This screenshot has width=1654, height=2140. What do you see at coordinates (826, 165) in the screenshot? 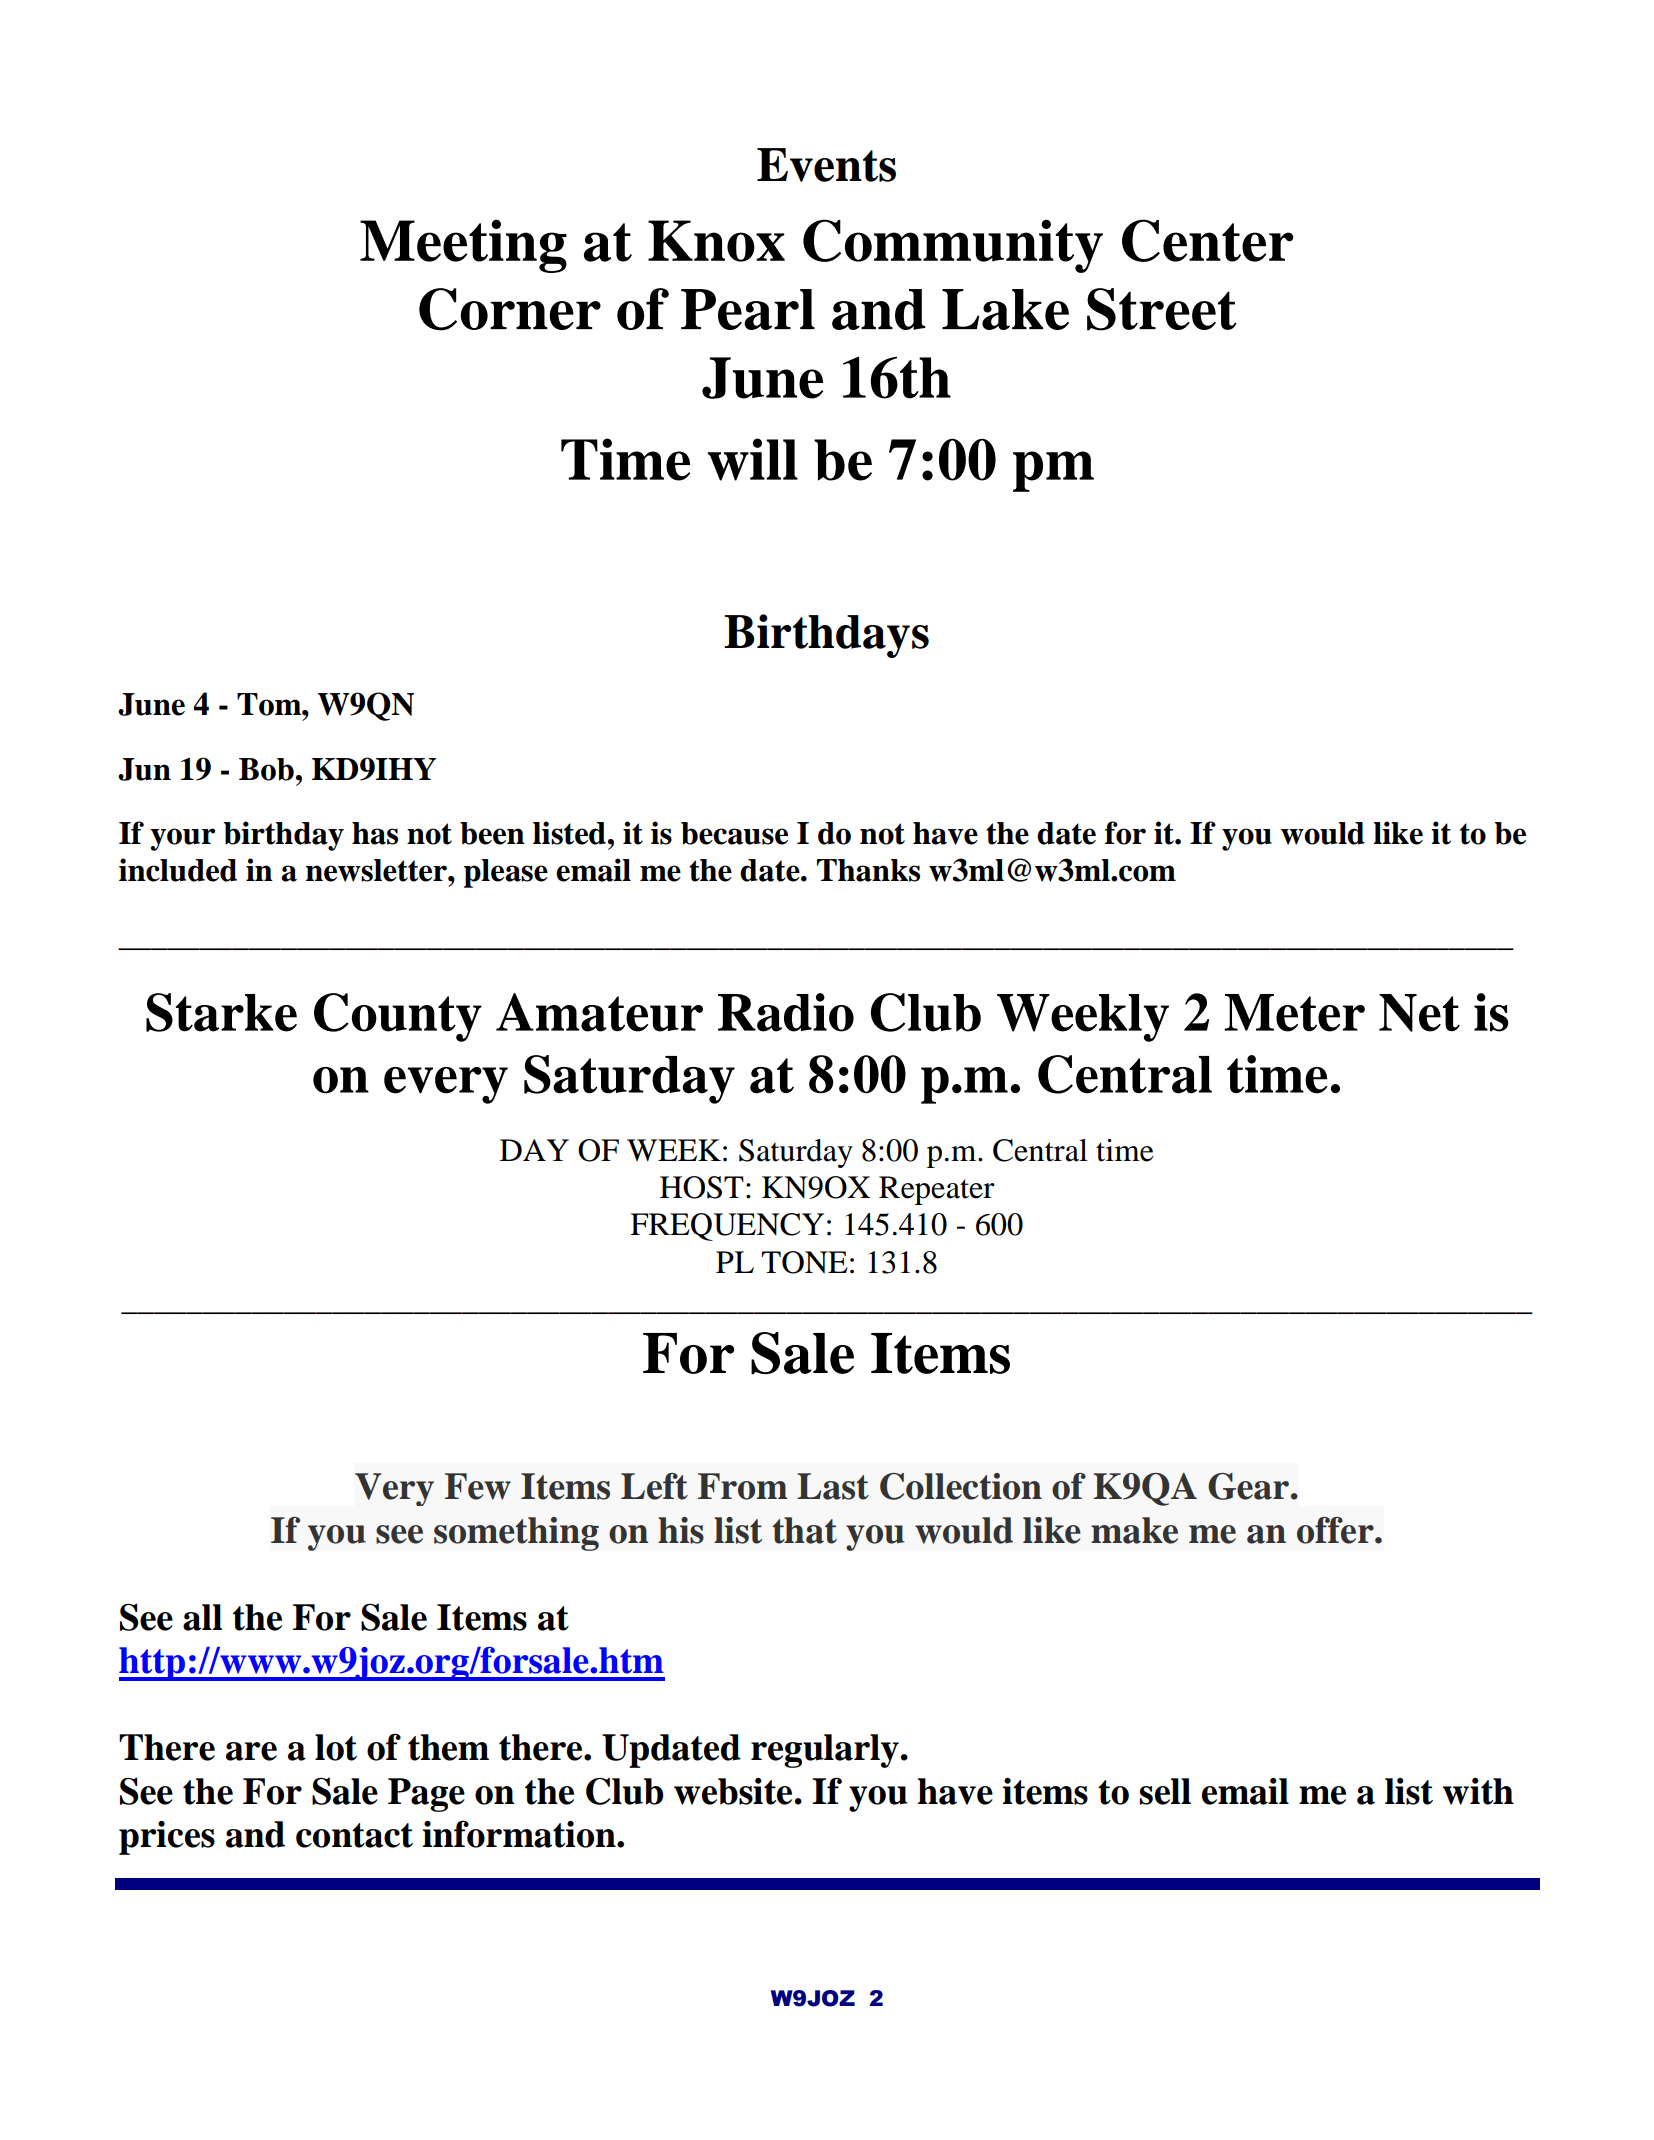
I see `Events` at bounding box center [826, 165].
